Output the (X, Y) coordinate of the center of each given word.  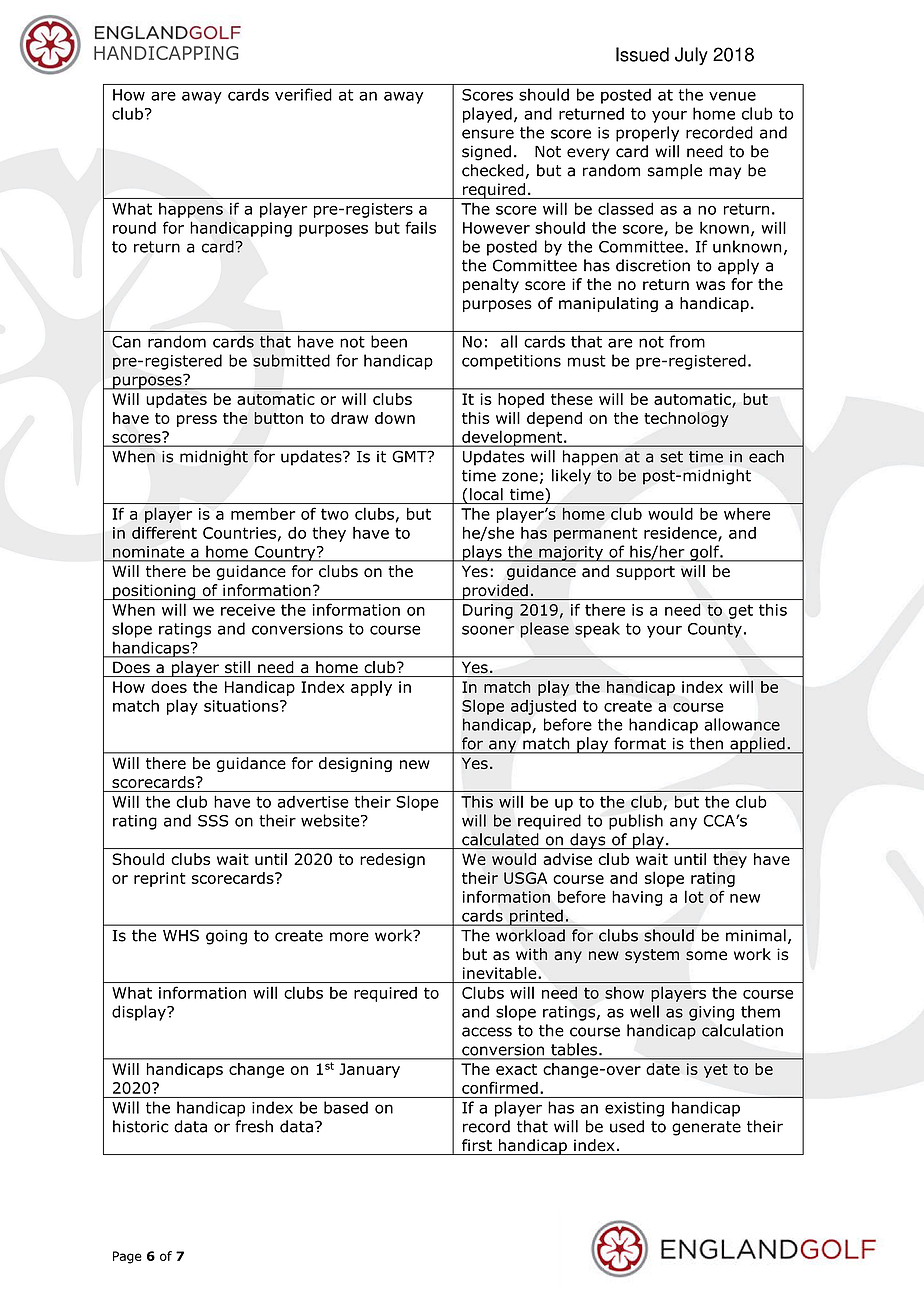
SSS (213, 821)
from (687, 341)
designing (355, 764)
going (226, 937)
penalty (491, 285)
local (486, 494)
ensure (488, 134)
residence (681, 534)
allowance (742, 724)
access (487, 1032)
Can (126, 342)
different (164, 532)
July (691, 56)
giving (711, 1013)
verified (303, 94)
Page (127, 1257)
